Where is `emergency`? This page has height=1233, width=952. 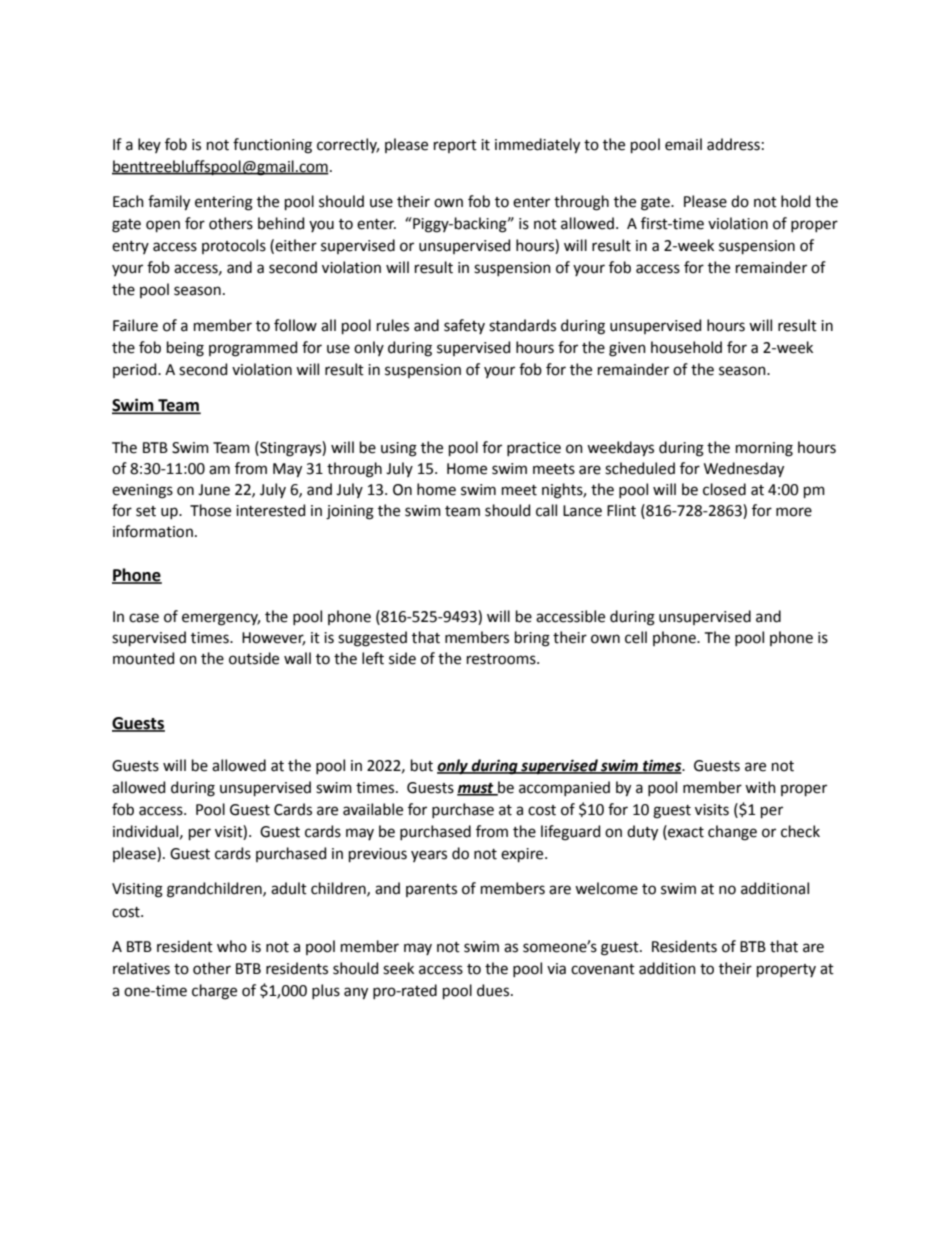 emergency is located at coordinates (221, 619).
